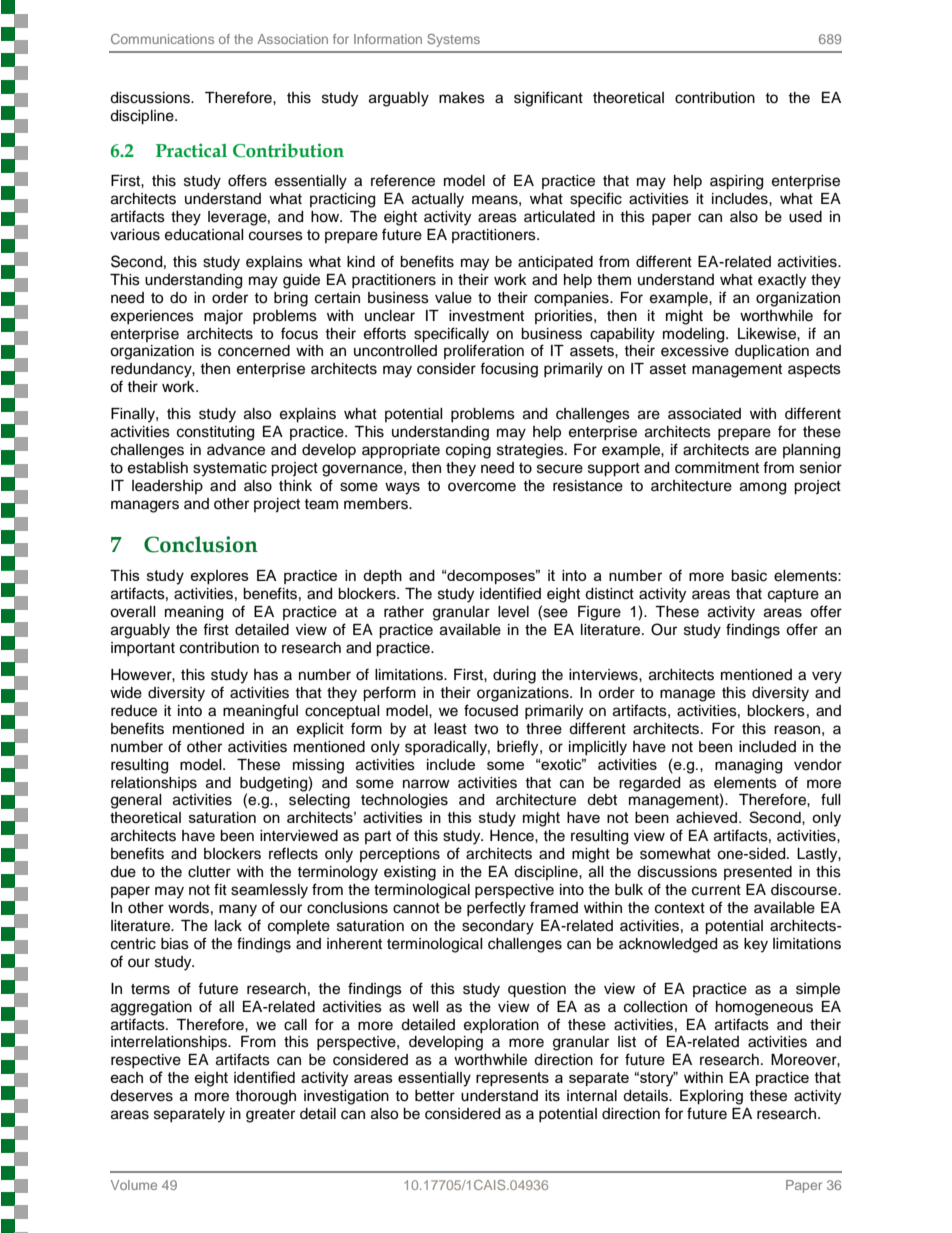 This page has width=952, height=1233. Describe the element at coordinates (162, 39) in the page. I see `Communications` at that location.
